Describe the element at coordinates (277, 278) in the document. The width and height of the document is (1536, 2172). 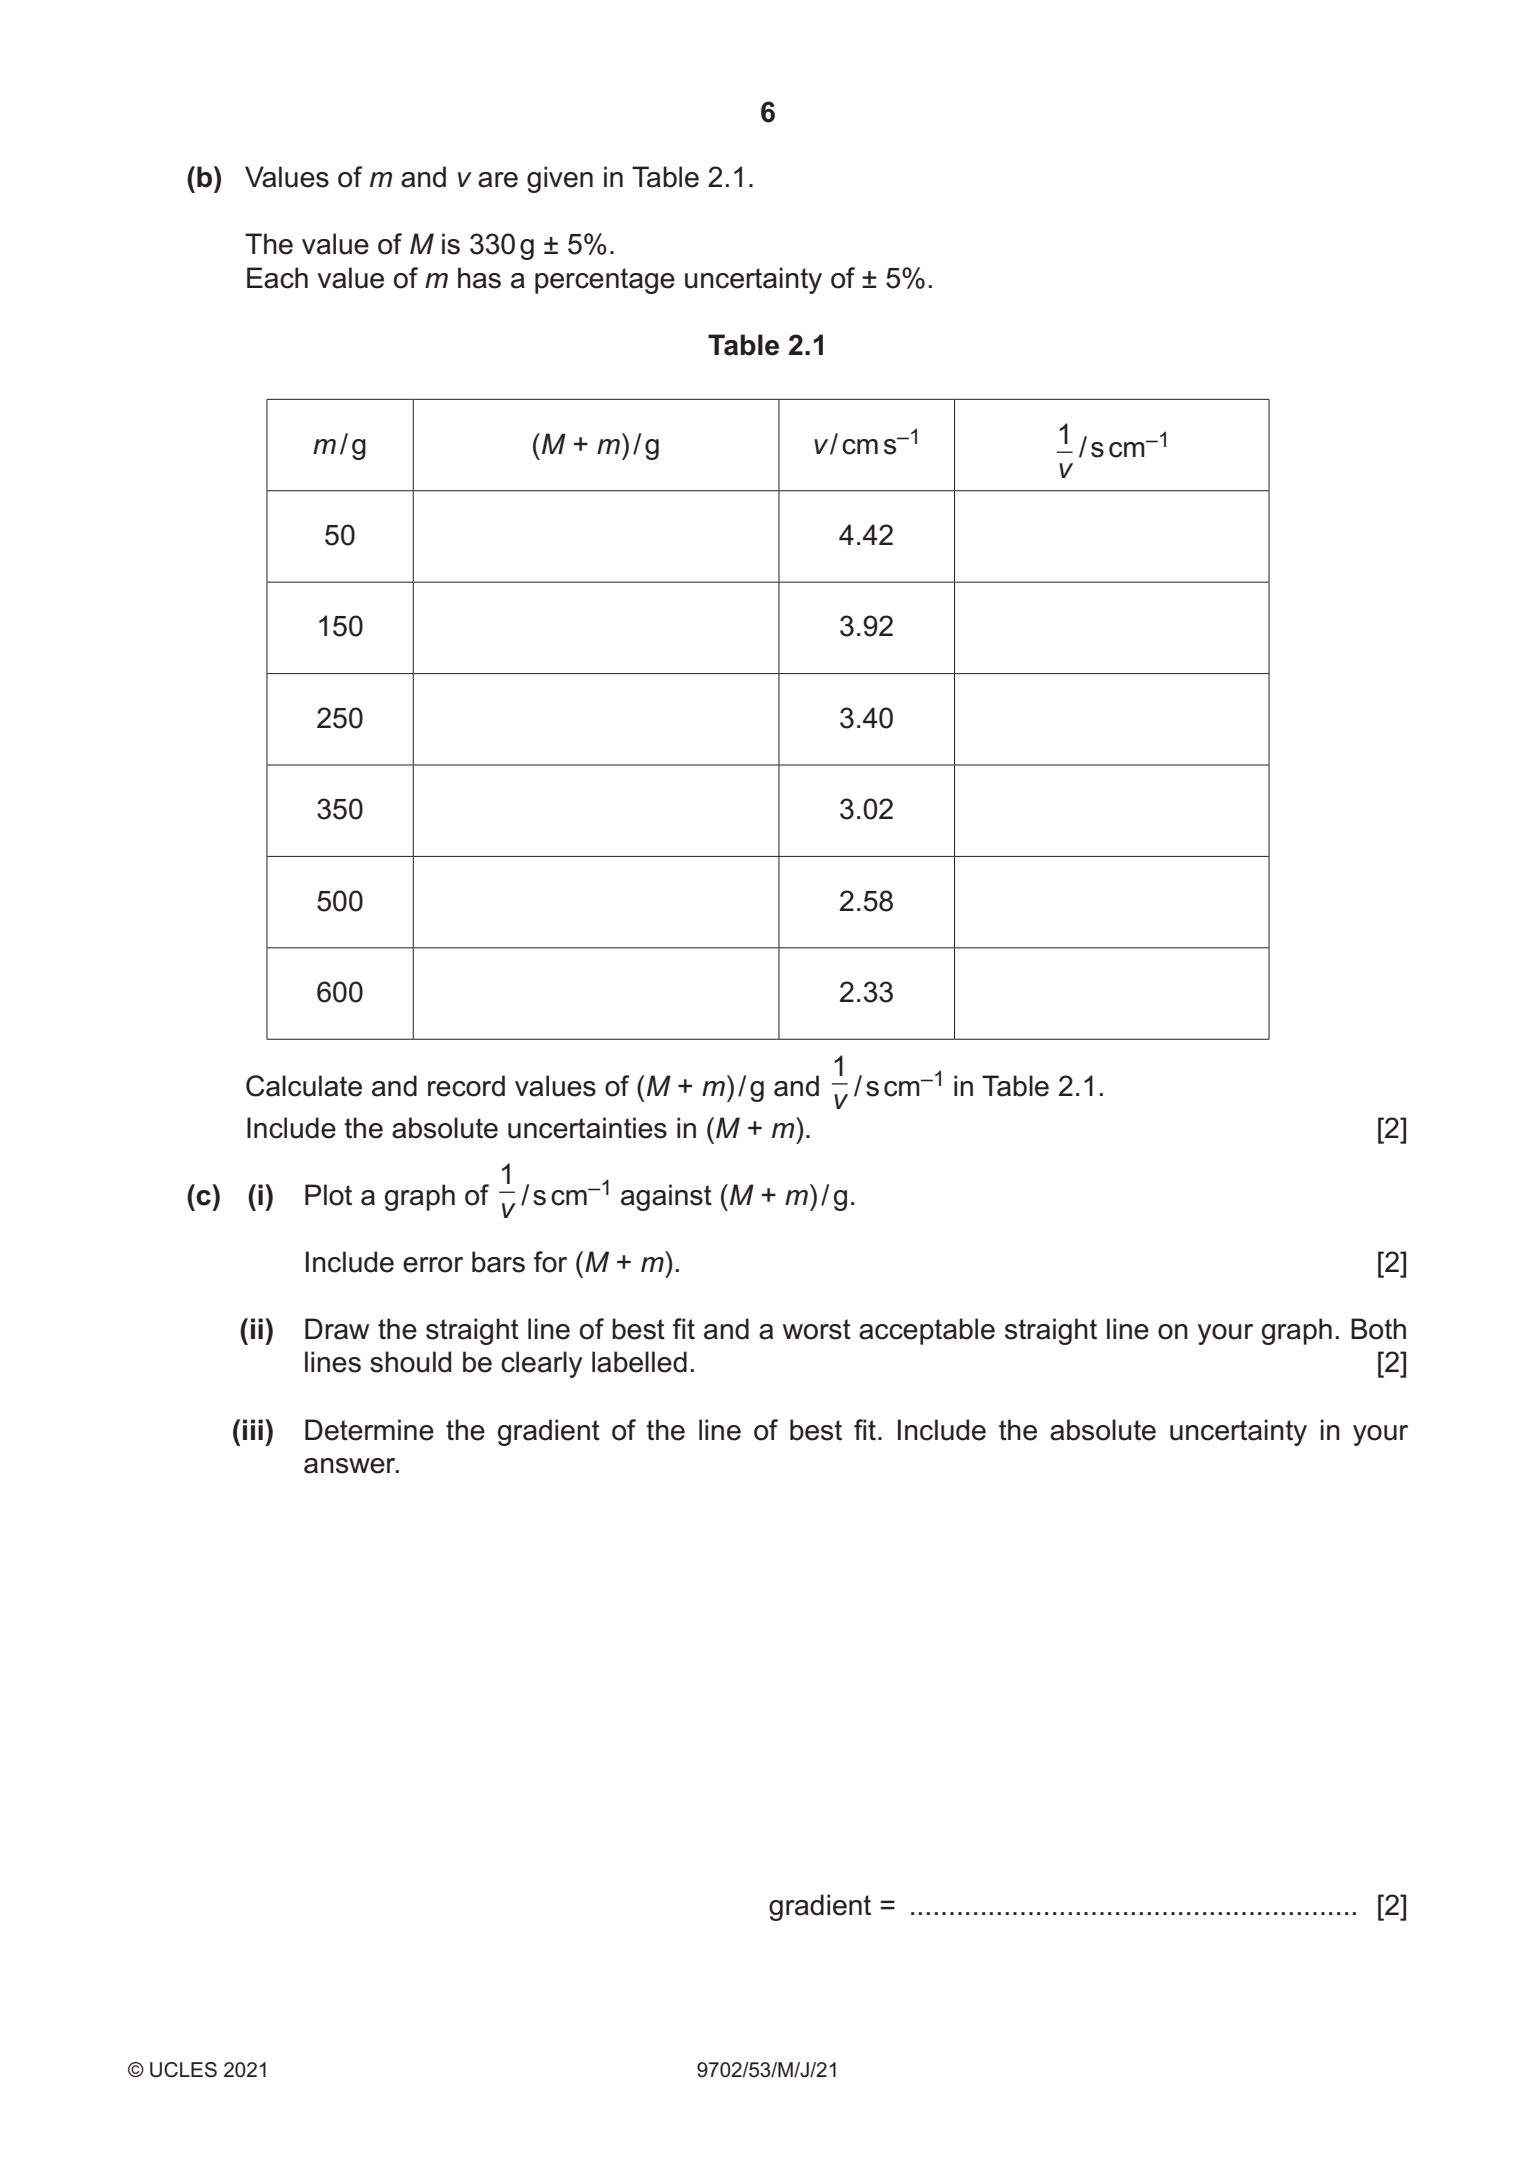
I see `Each` at that location.
